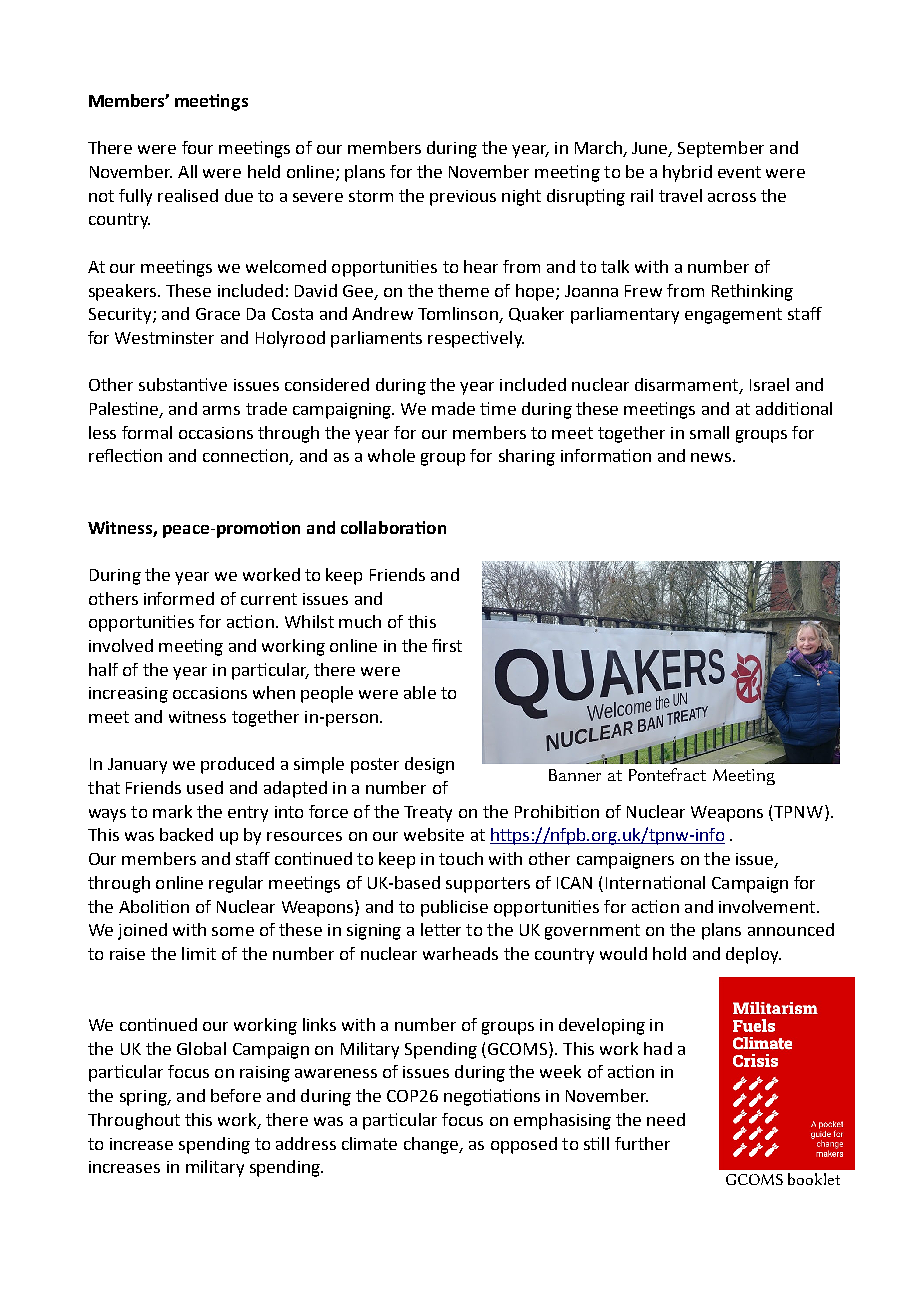  What do you see at coordinates (463, 198) in the screenshot?
I see `previous` at bounding box center [463, 198].
